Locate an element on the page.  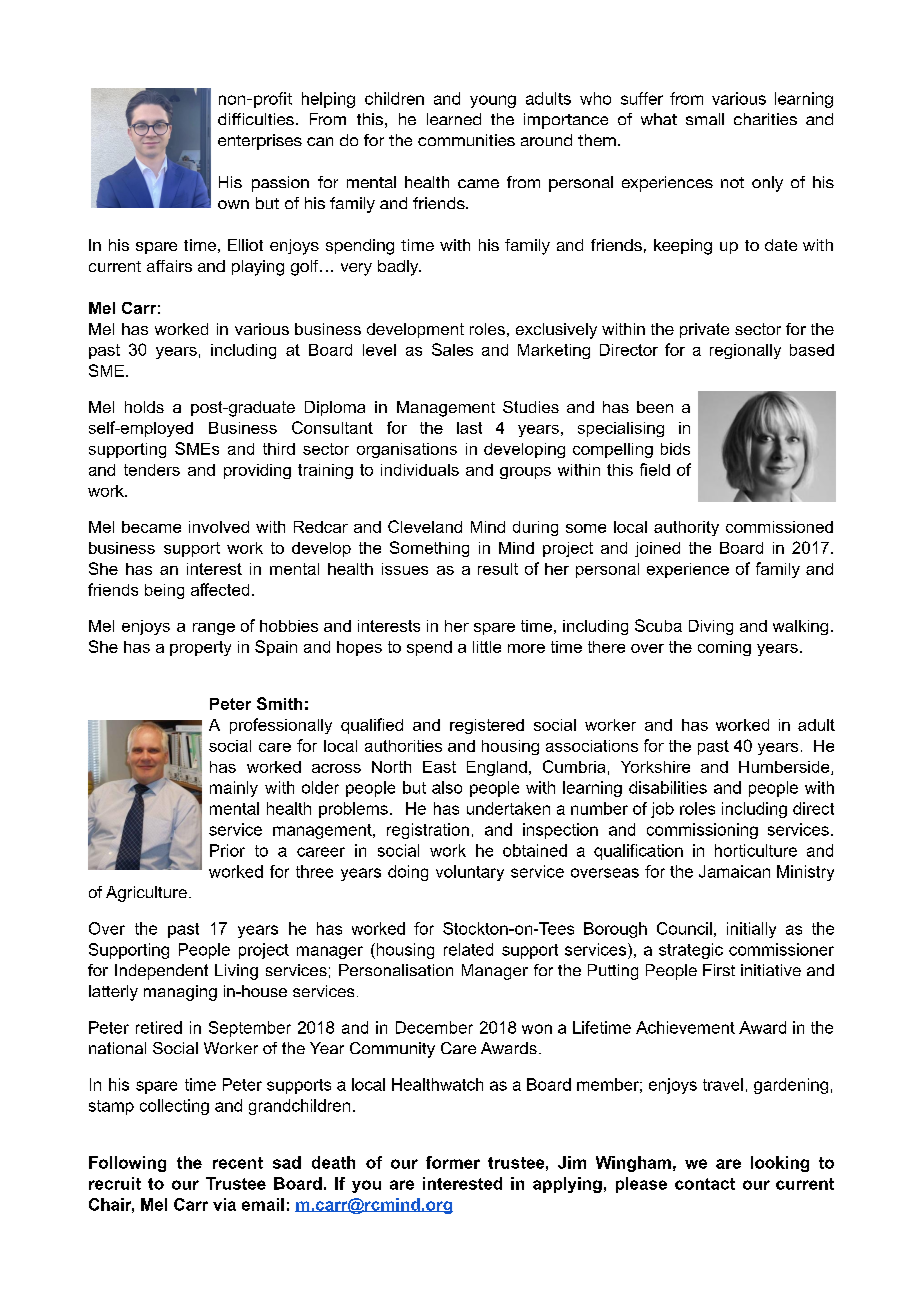
recent is located at coordinates (238, 1163).
